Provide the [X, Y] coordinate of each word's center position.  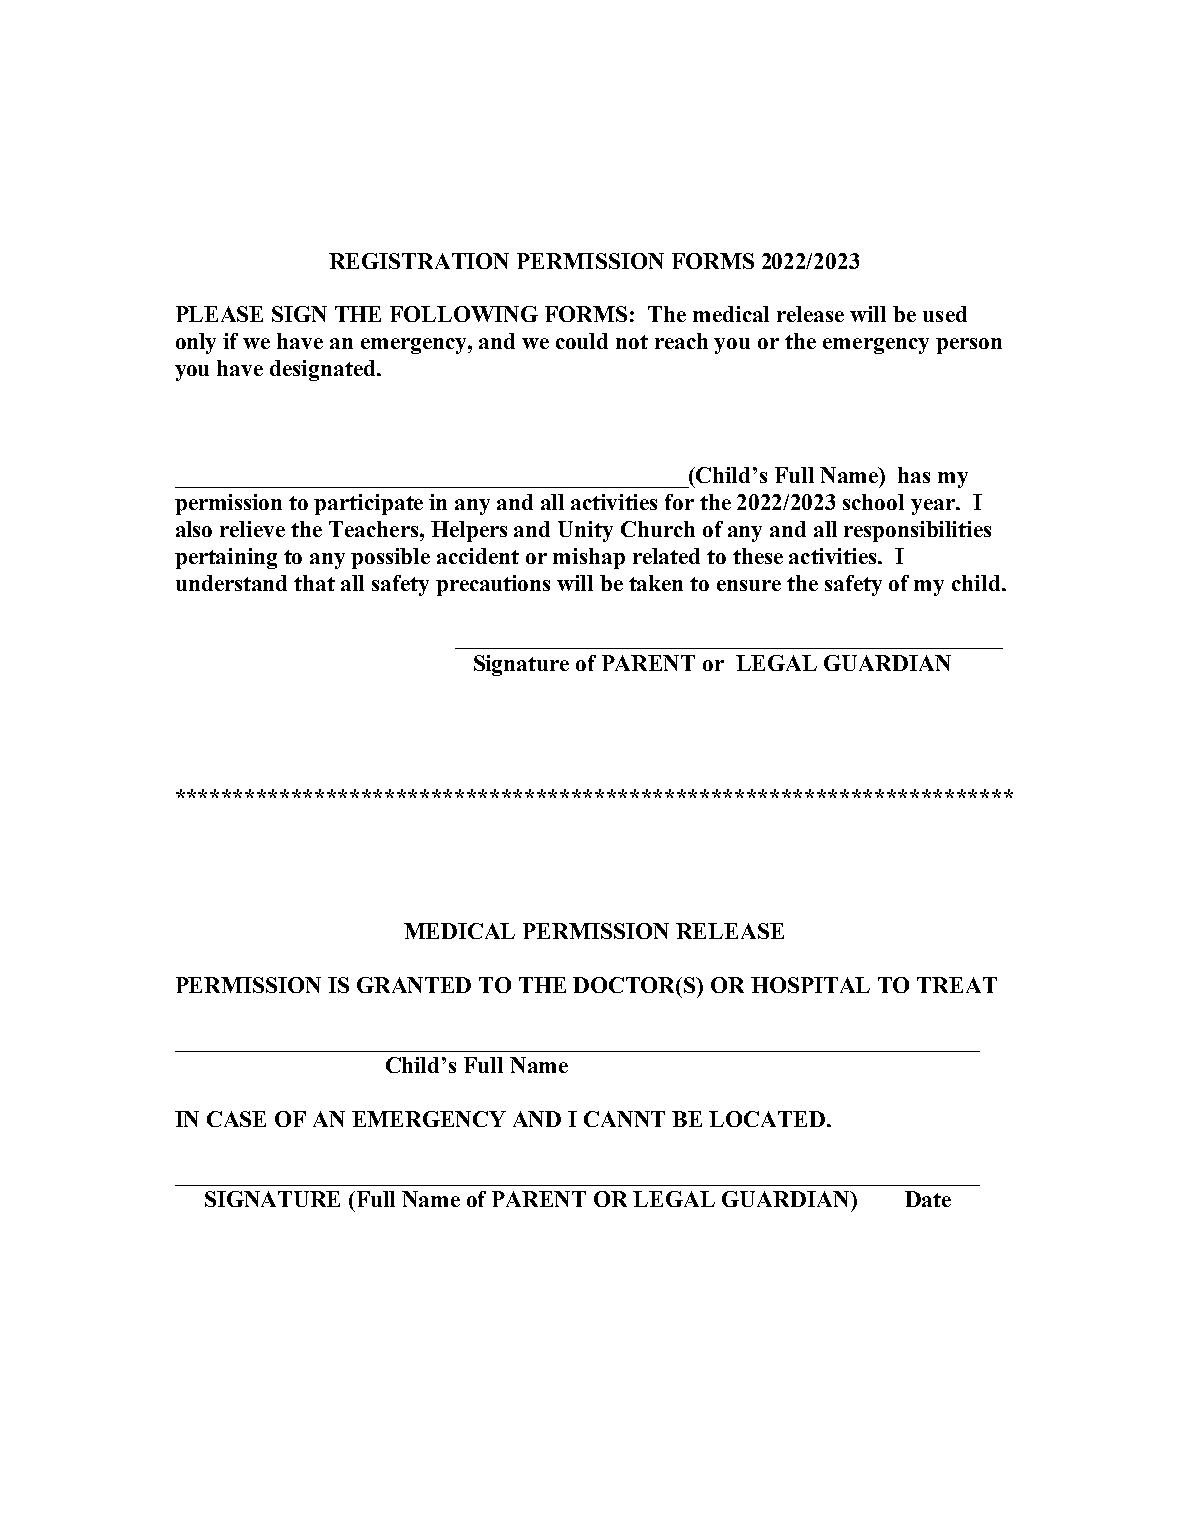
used [945, 314]
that [314, 583]
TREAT [957, 985]
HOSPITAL [810, 985]
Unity [585, 531]
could [582, 341]
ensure [749, 585]
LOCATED [767, 1119]
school [873, 502]
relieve [252, 529]
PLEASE [219, 314]
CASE [236, 1119]
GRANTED [414, 985]
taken [656, 583]
